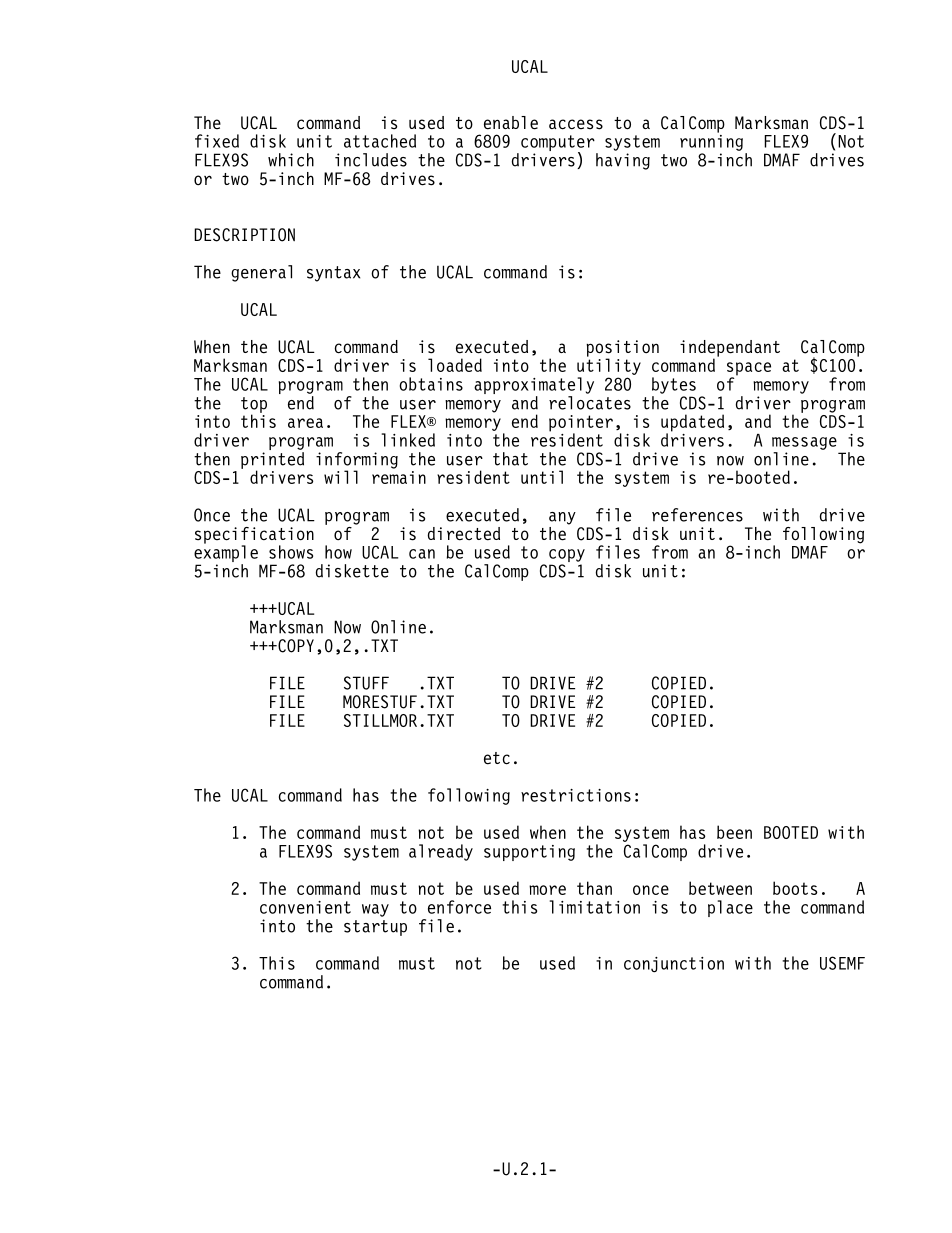 The image size is (952, 1233). I want to click on references, so click(697, 515).
